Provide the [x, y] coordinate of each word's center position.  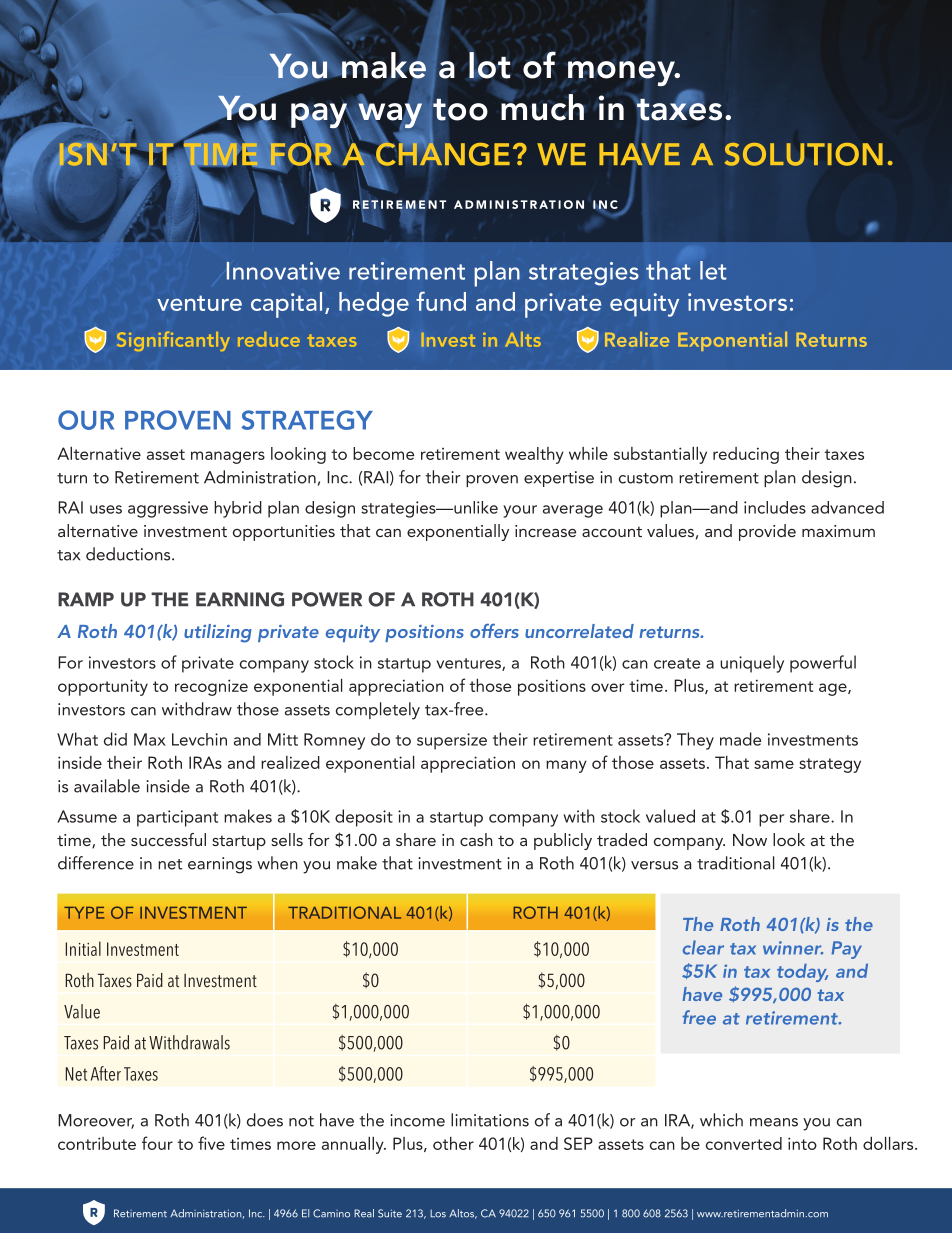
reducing [746, 455]
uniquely [752, 664]
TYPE [84, 913]
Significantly [173, 341]
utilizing [218, 633]
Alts [523, 339]
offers [494, 631]
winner [793, 948]
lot [490, 65]
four [157, 1143]
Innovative [283, 271]
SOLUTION [803, 154]
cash [476, 839]
